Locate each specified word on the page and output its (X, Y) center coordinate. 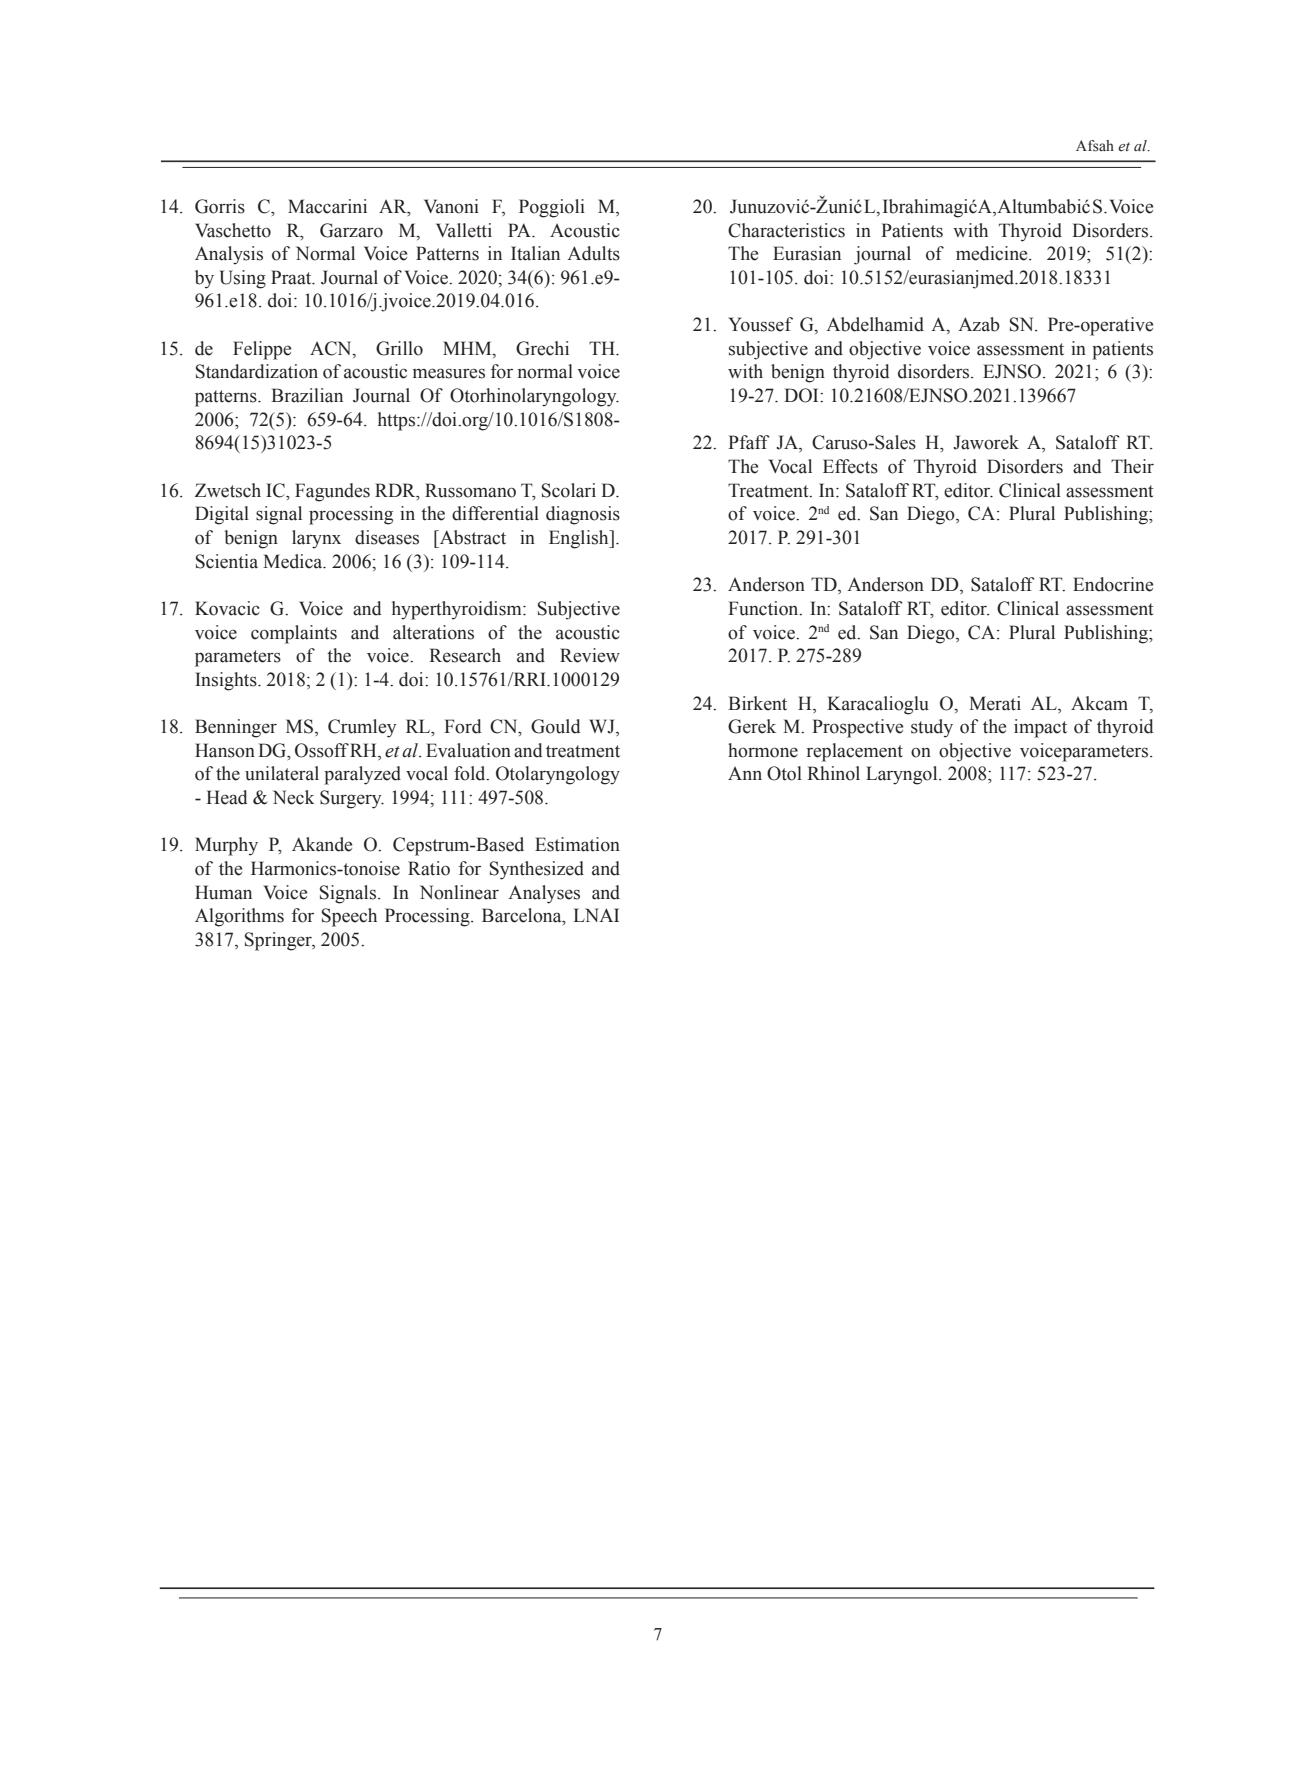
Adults (593, 253)
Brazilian (307, 395)
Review (590, 655)
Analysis (229, 255)
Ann (745, 773)
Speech (349, 917)
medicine (993, 253)
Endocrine (1113, 584)
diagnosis (583, 515)
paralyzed (362, 775)
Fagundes (332, 492)
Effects (850, 466)
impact (1040, 728)
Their (1132, 466)
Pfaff (749, 442)
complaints (294, 634)
